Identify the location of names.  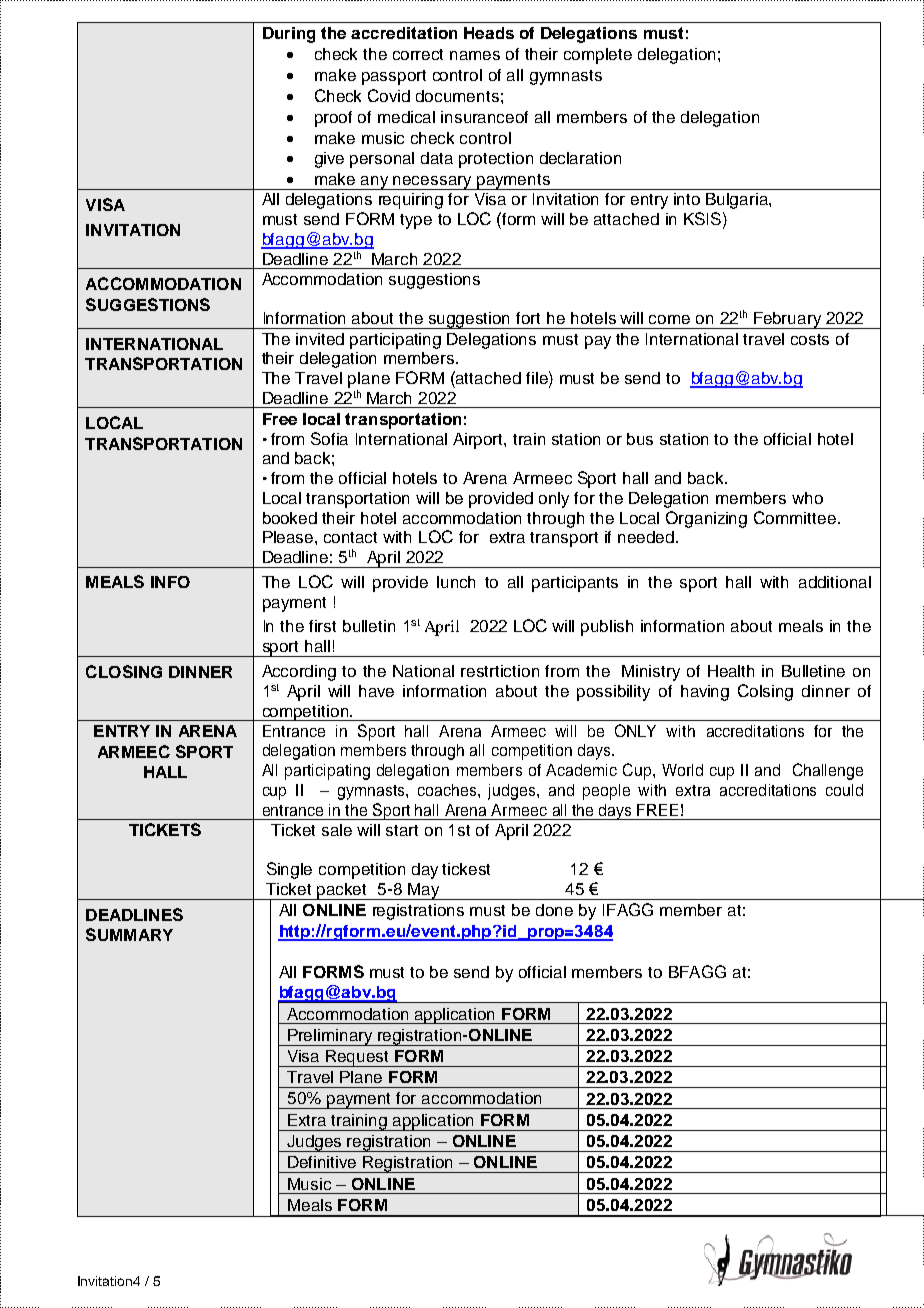
(475, 55).
